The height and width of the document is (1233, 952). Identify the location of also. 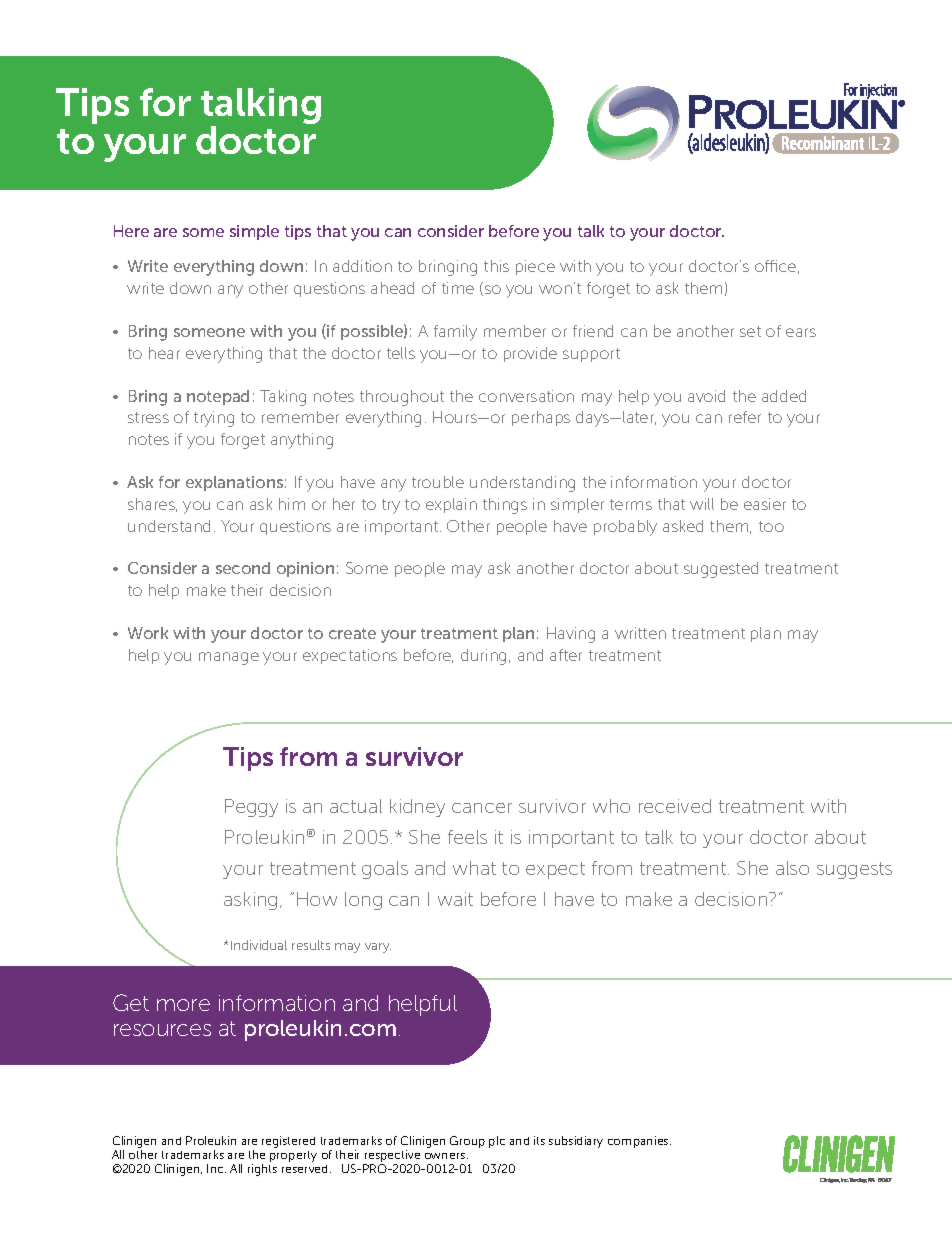
(792, 868).
